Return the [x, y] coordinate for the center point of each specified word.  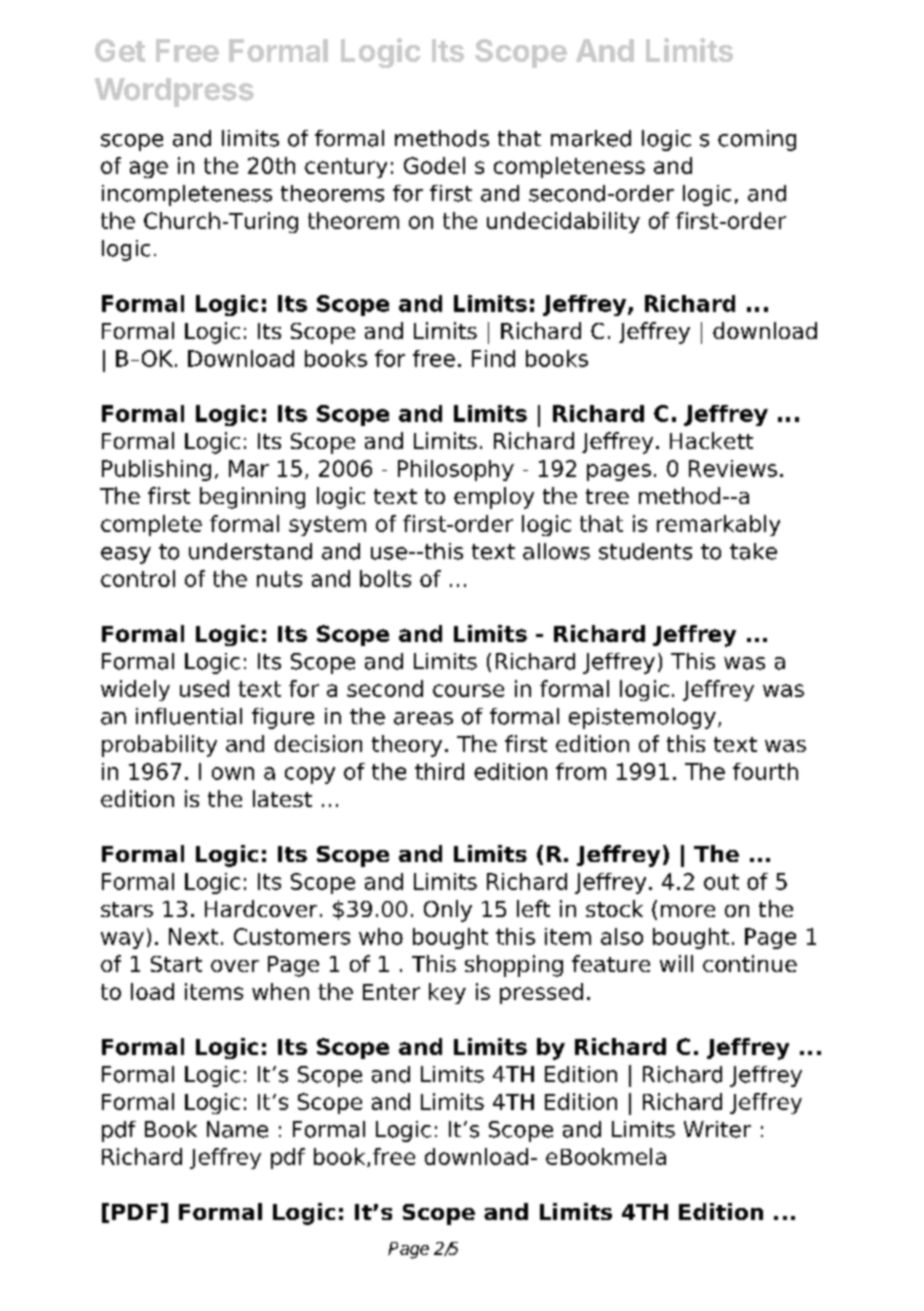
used [204, 688]
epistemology [642, 718]
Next [193, 936]
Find [493, 358]
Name [237, 1129]
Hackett [711, 440]
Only [448, 911]
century [346, 168]
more [688, 911]
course [468, 690]
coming [757, 140]
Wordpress [174, 92]
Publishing [156, 470]
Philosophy [456, 470]
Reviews [733, 468]
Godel [434, 165]
